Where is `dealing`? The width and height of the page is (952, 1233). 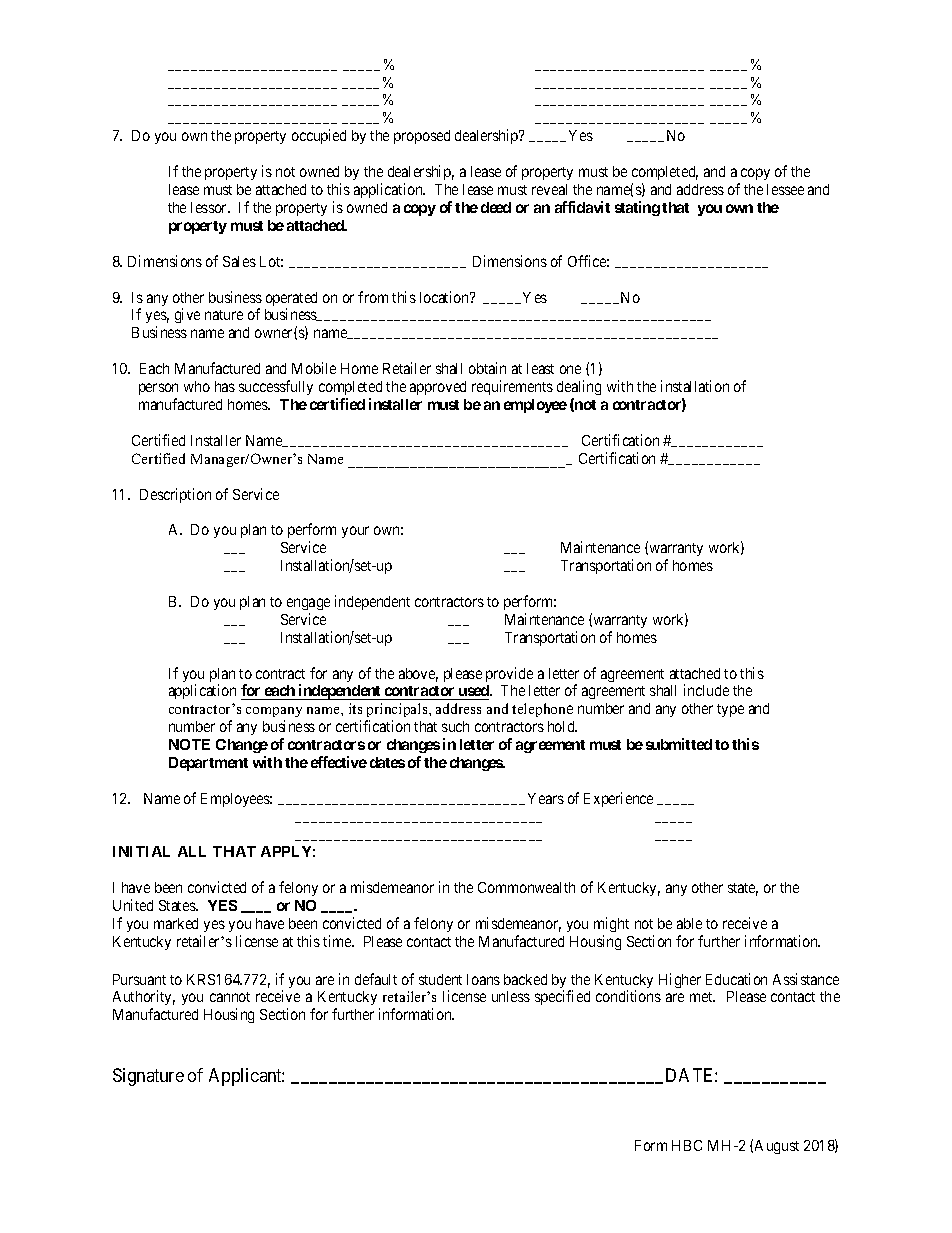
dealing is located at coordinates (579, 387).
